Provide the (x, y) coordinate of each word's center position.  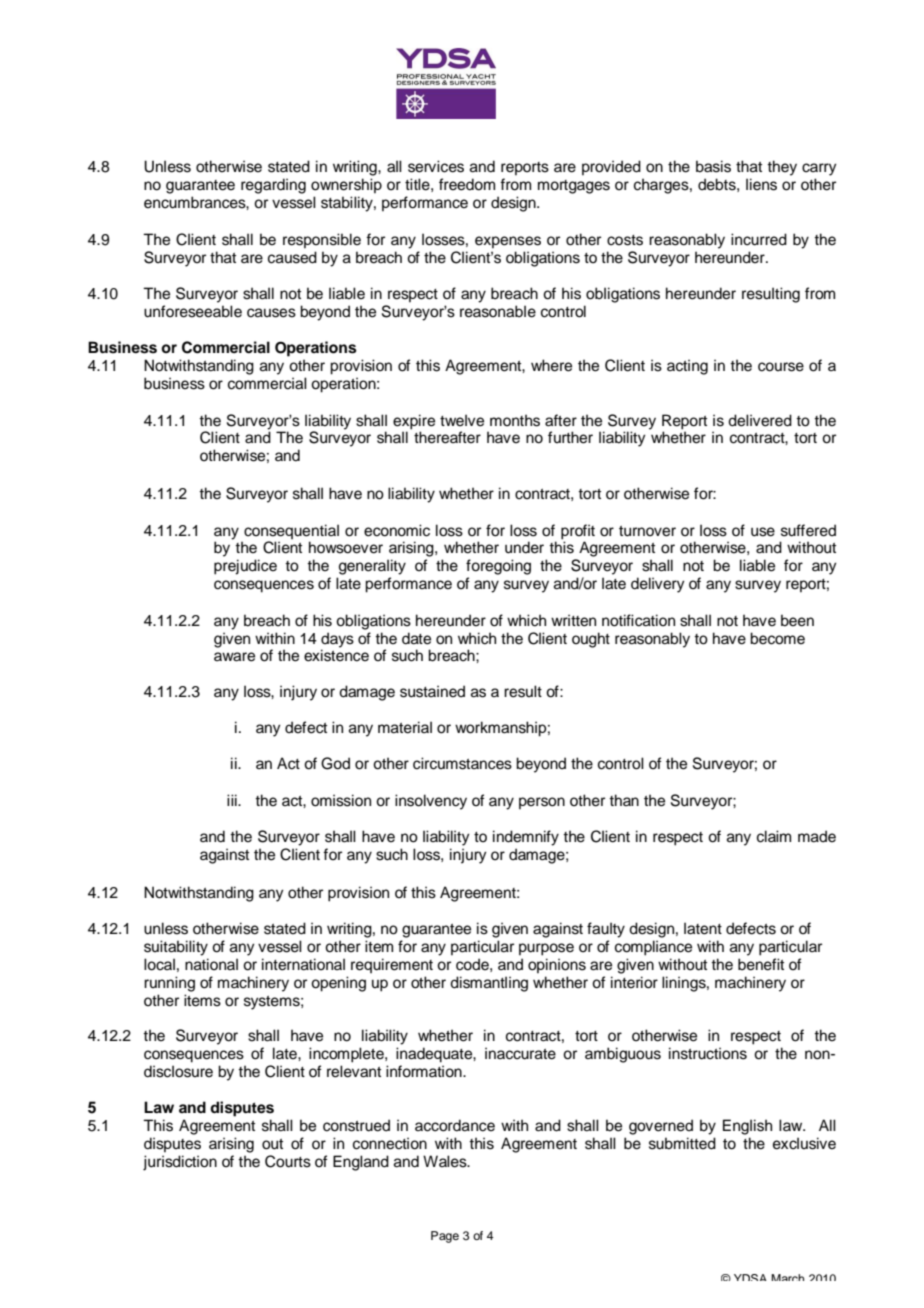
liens (761, 184)
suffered (808, 530)
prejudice (245, 567)
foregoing (498, 567)
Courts (288, 1161)
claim (774, 836)
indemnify (526, 838)
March (787, 1277)
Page (445, 1237)
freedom (467, 184)
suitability (176, 948)
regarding (273, 186)
